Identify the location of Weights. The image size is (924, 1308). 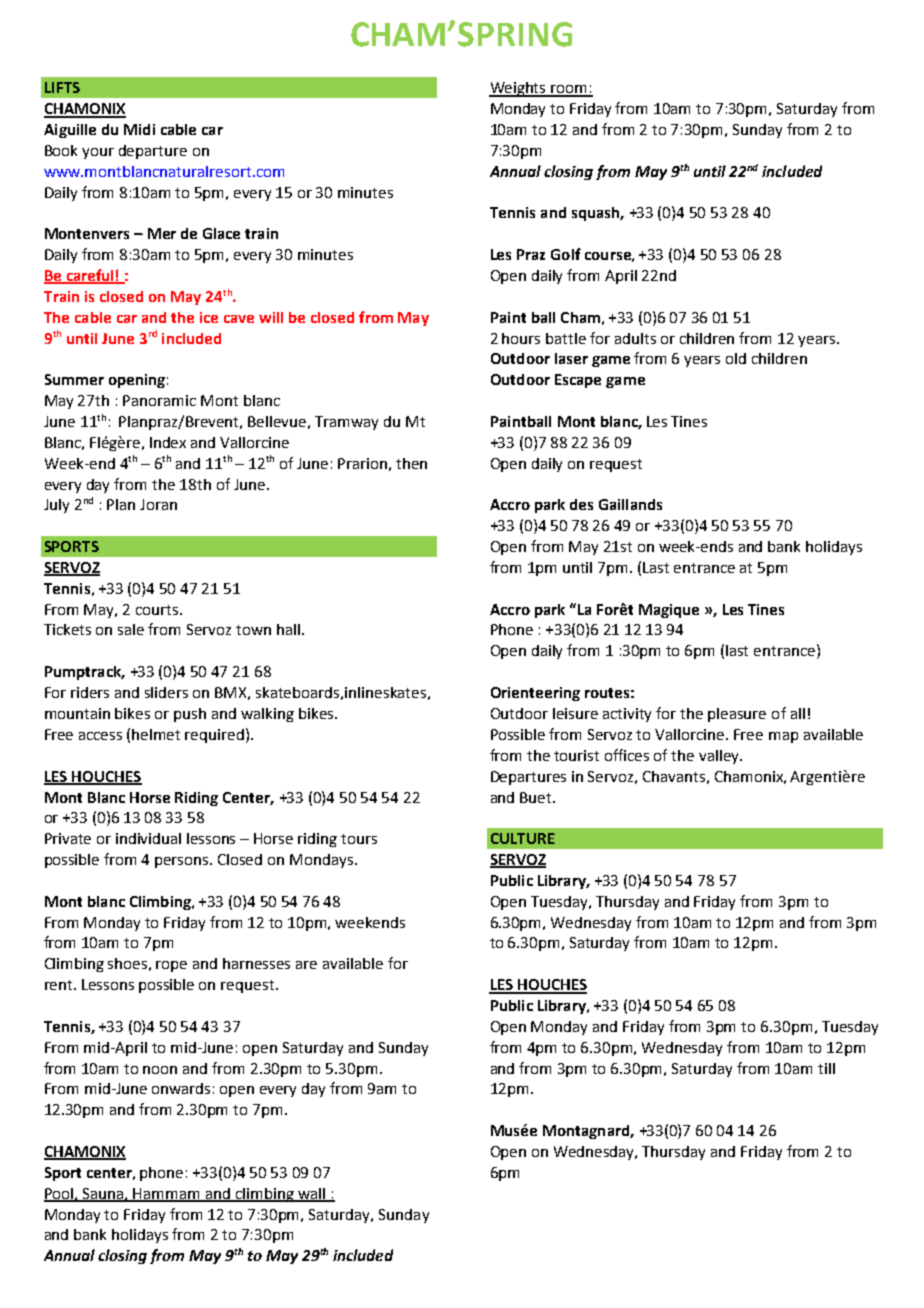
(519, 89).
